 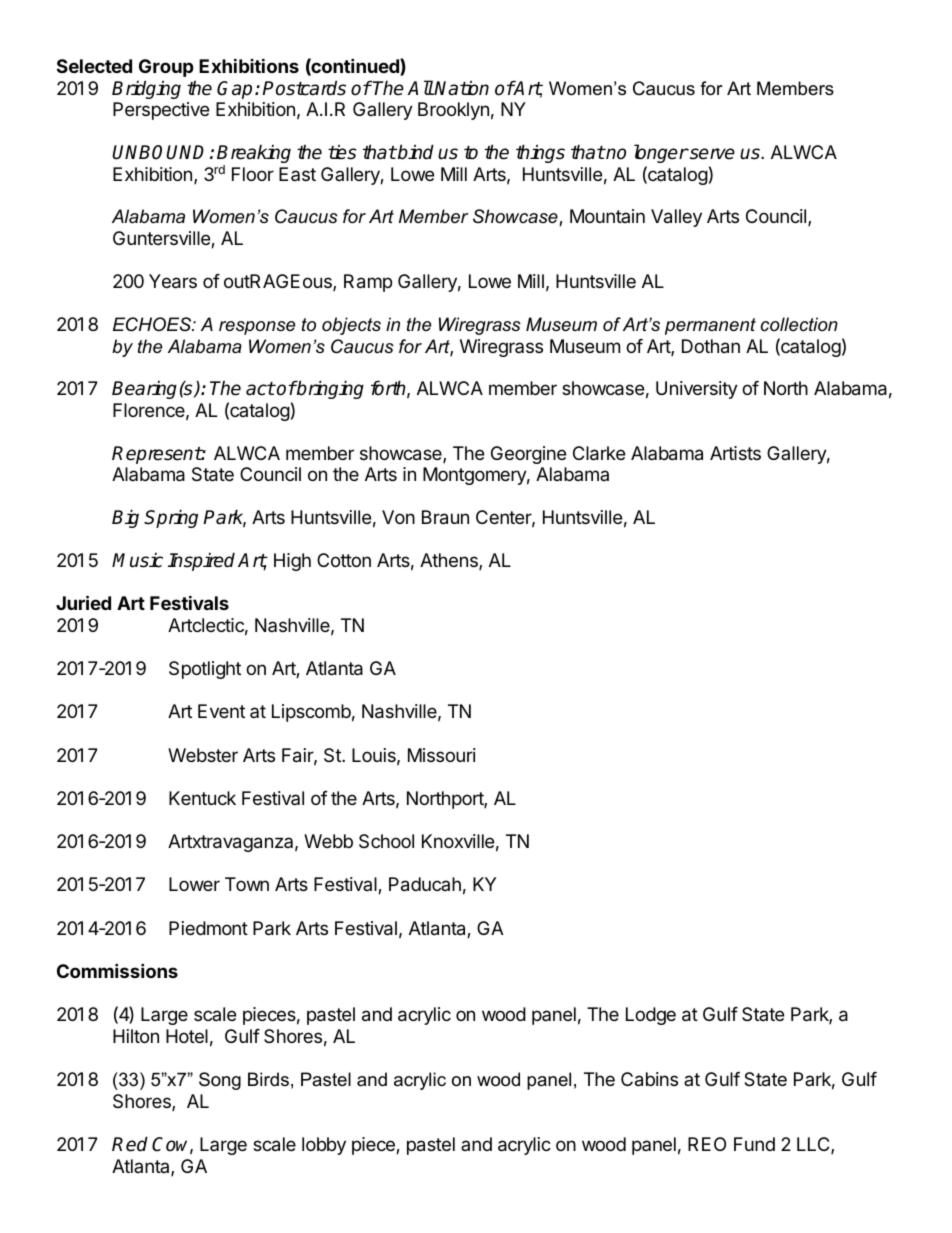 I want to click on Lodge, so click(x=651, y=1016).
